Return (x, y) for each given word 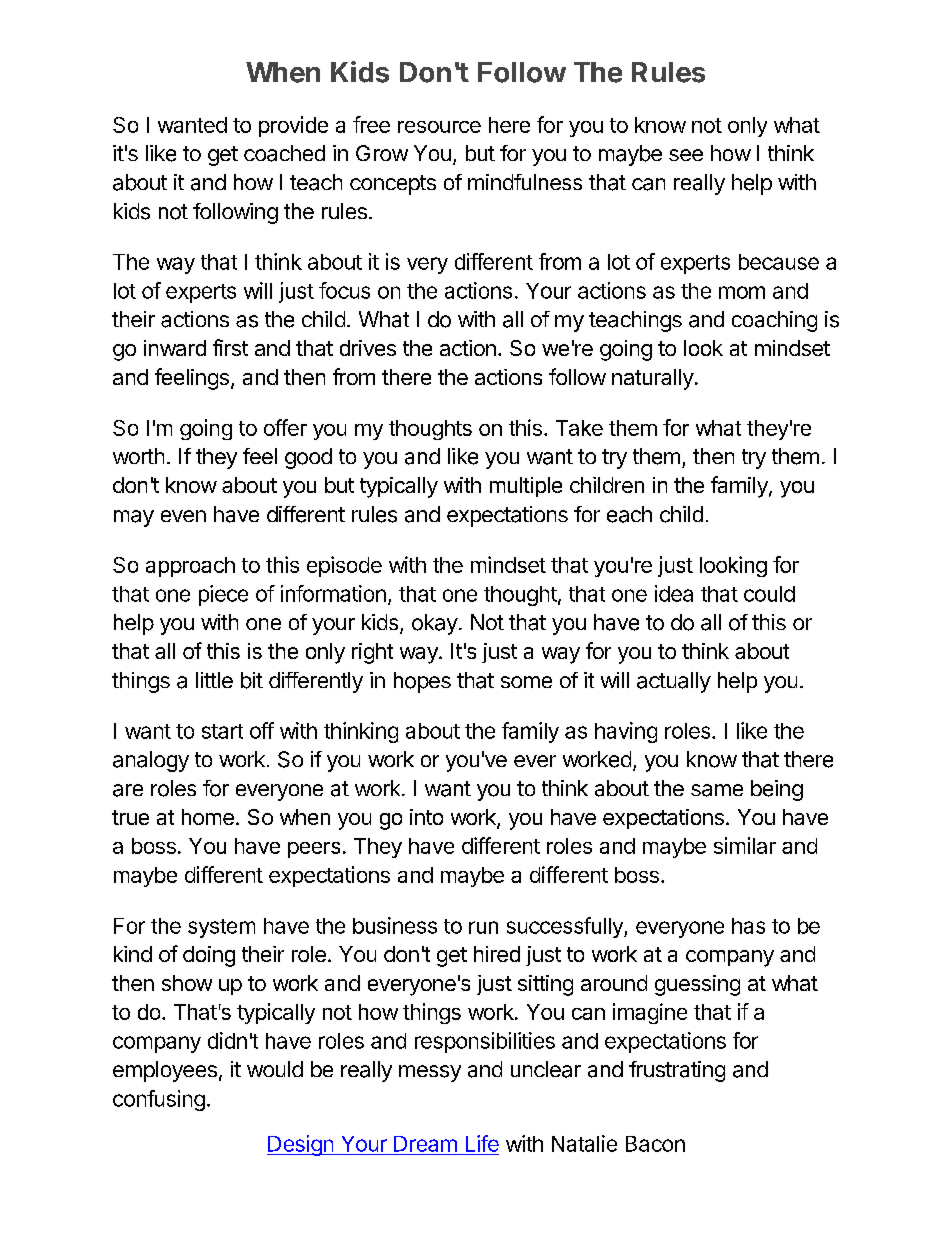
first (230, 347)
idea (674, 593)
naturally (653, 379)
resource (439, 127)
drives (368, 348)
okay (435, 624)
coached (284, 153)
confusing (159, 1100)
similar (745, 845)
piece (223, 595)
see (686, 155)
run (483, 927)
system (221, 928)
